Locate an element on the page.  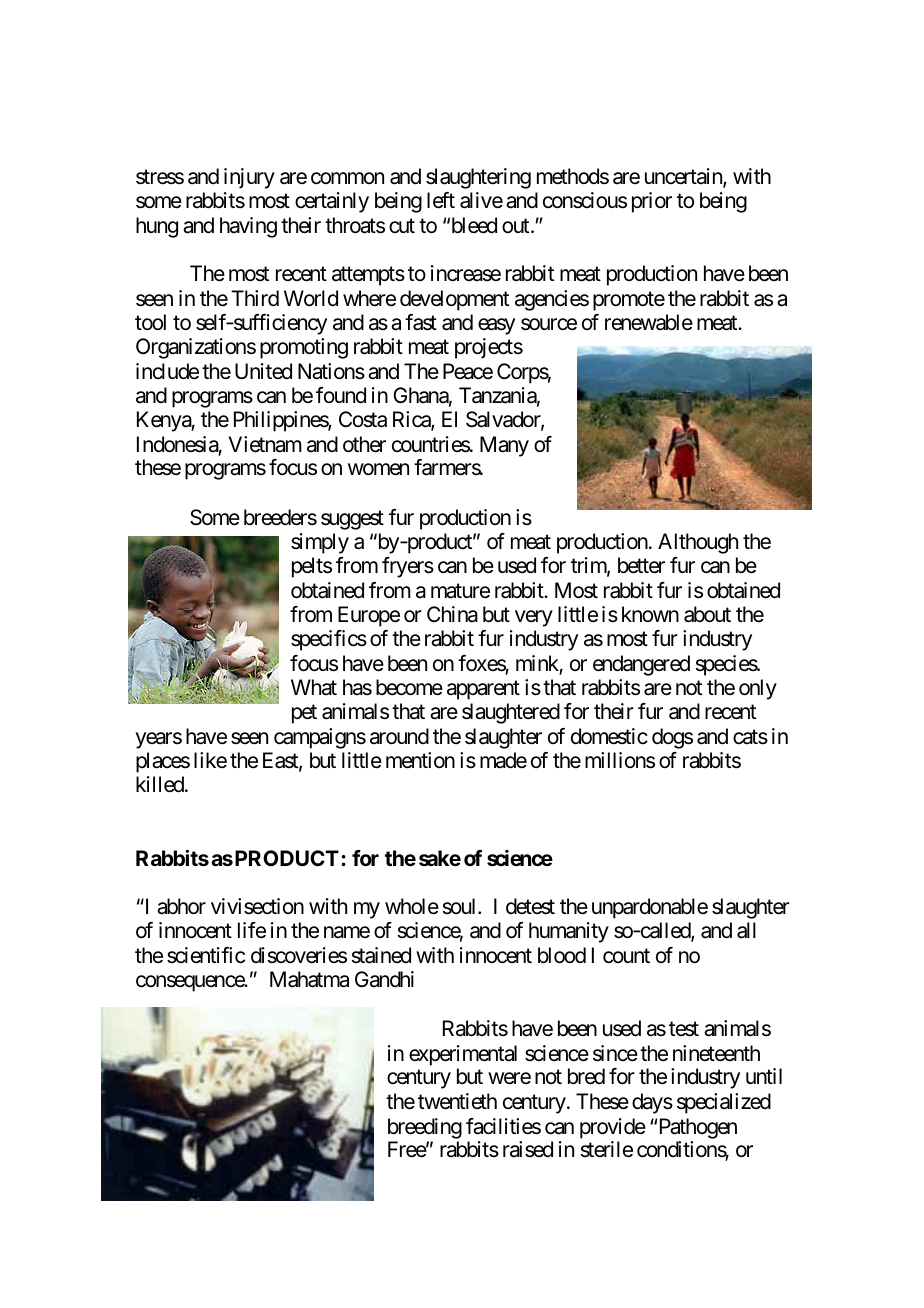
uncertain is located at coordinates (684, 178).
